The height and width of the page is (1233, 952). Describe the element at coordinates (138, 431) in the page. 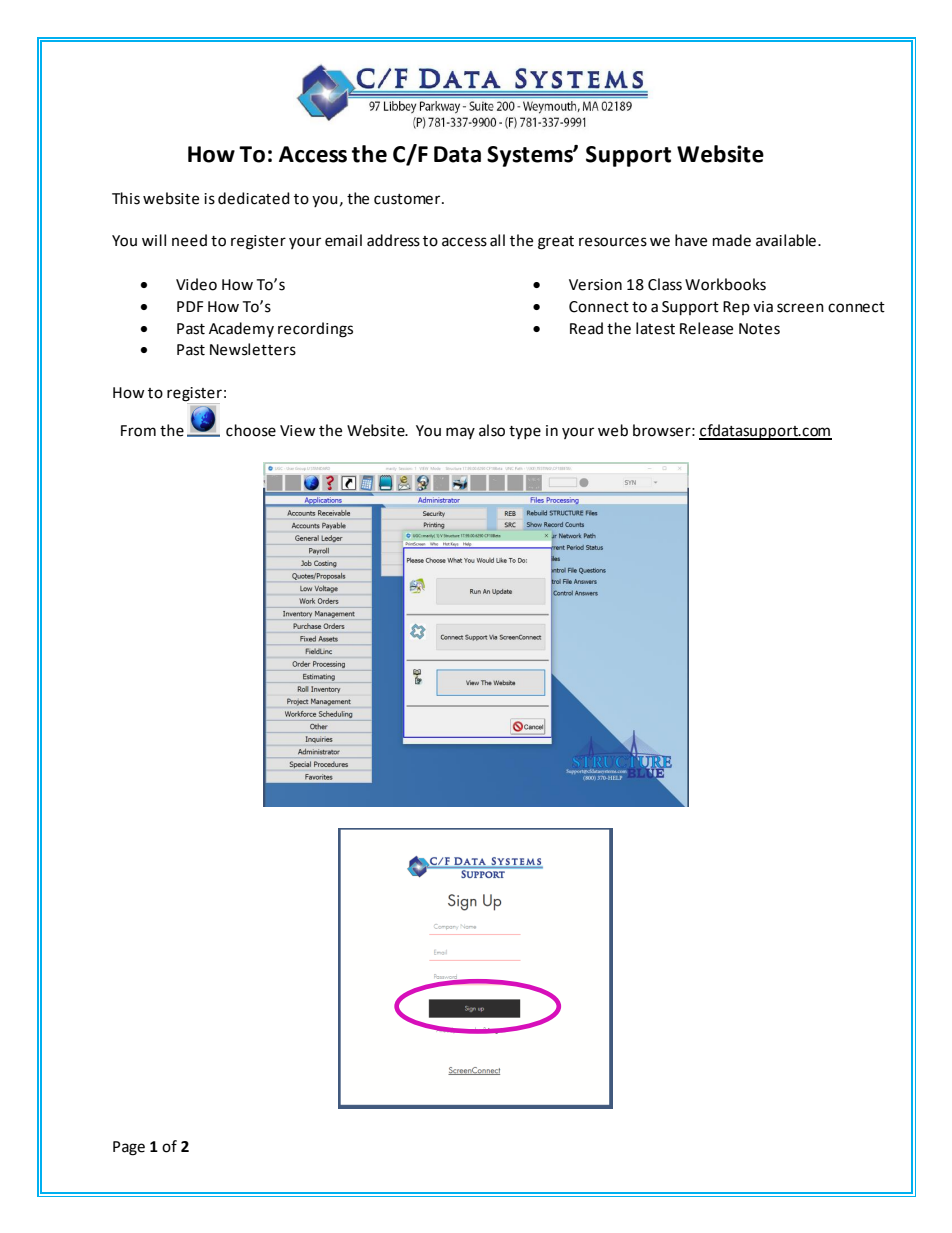

I see `From` at that location.
